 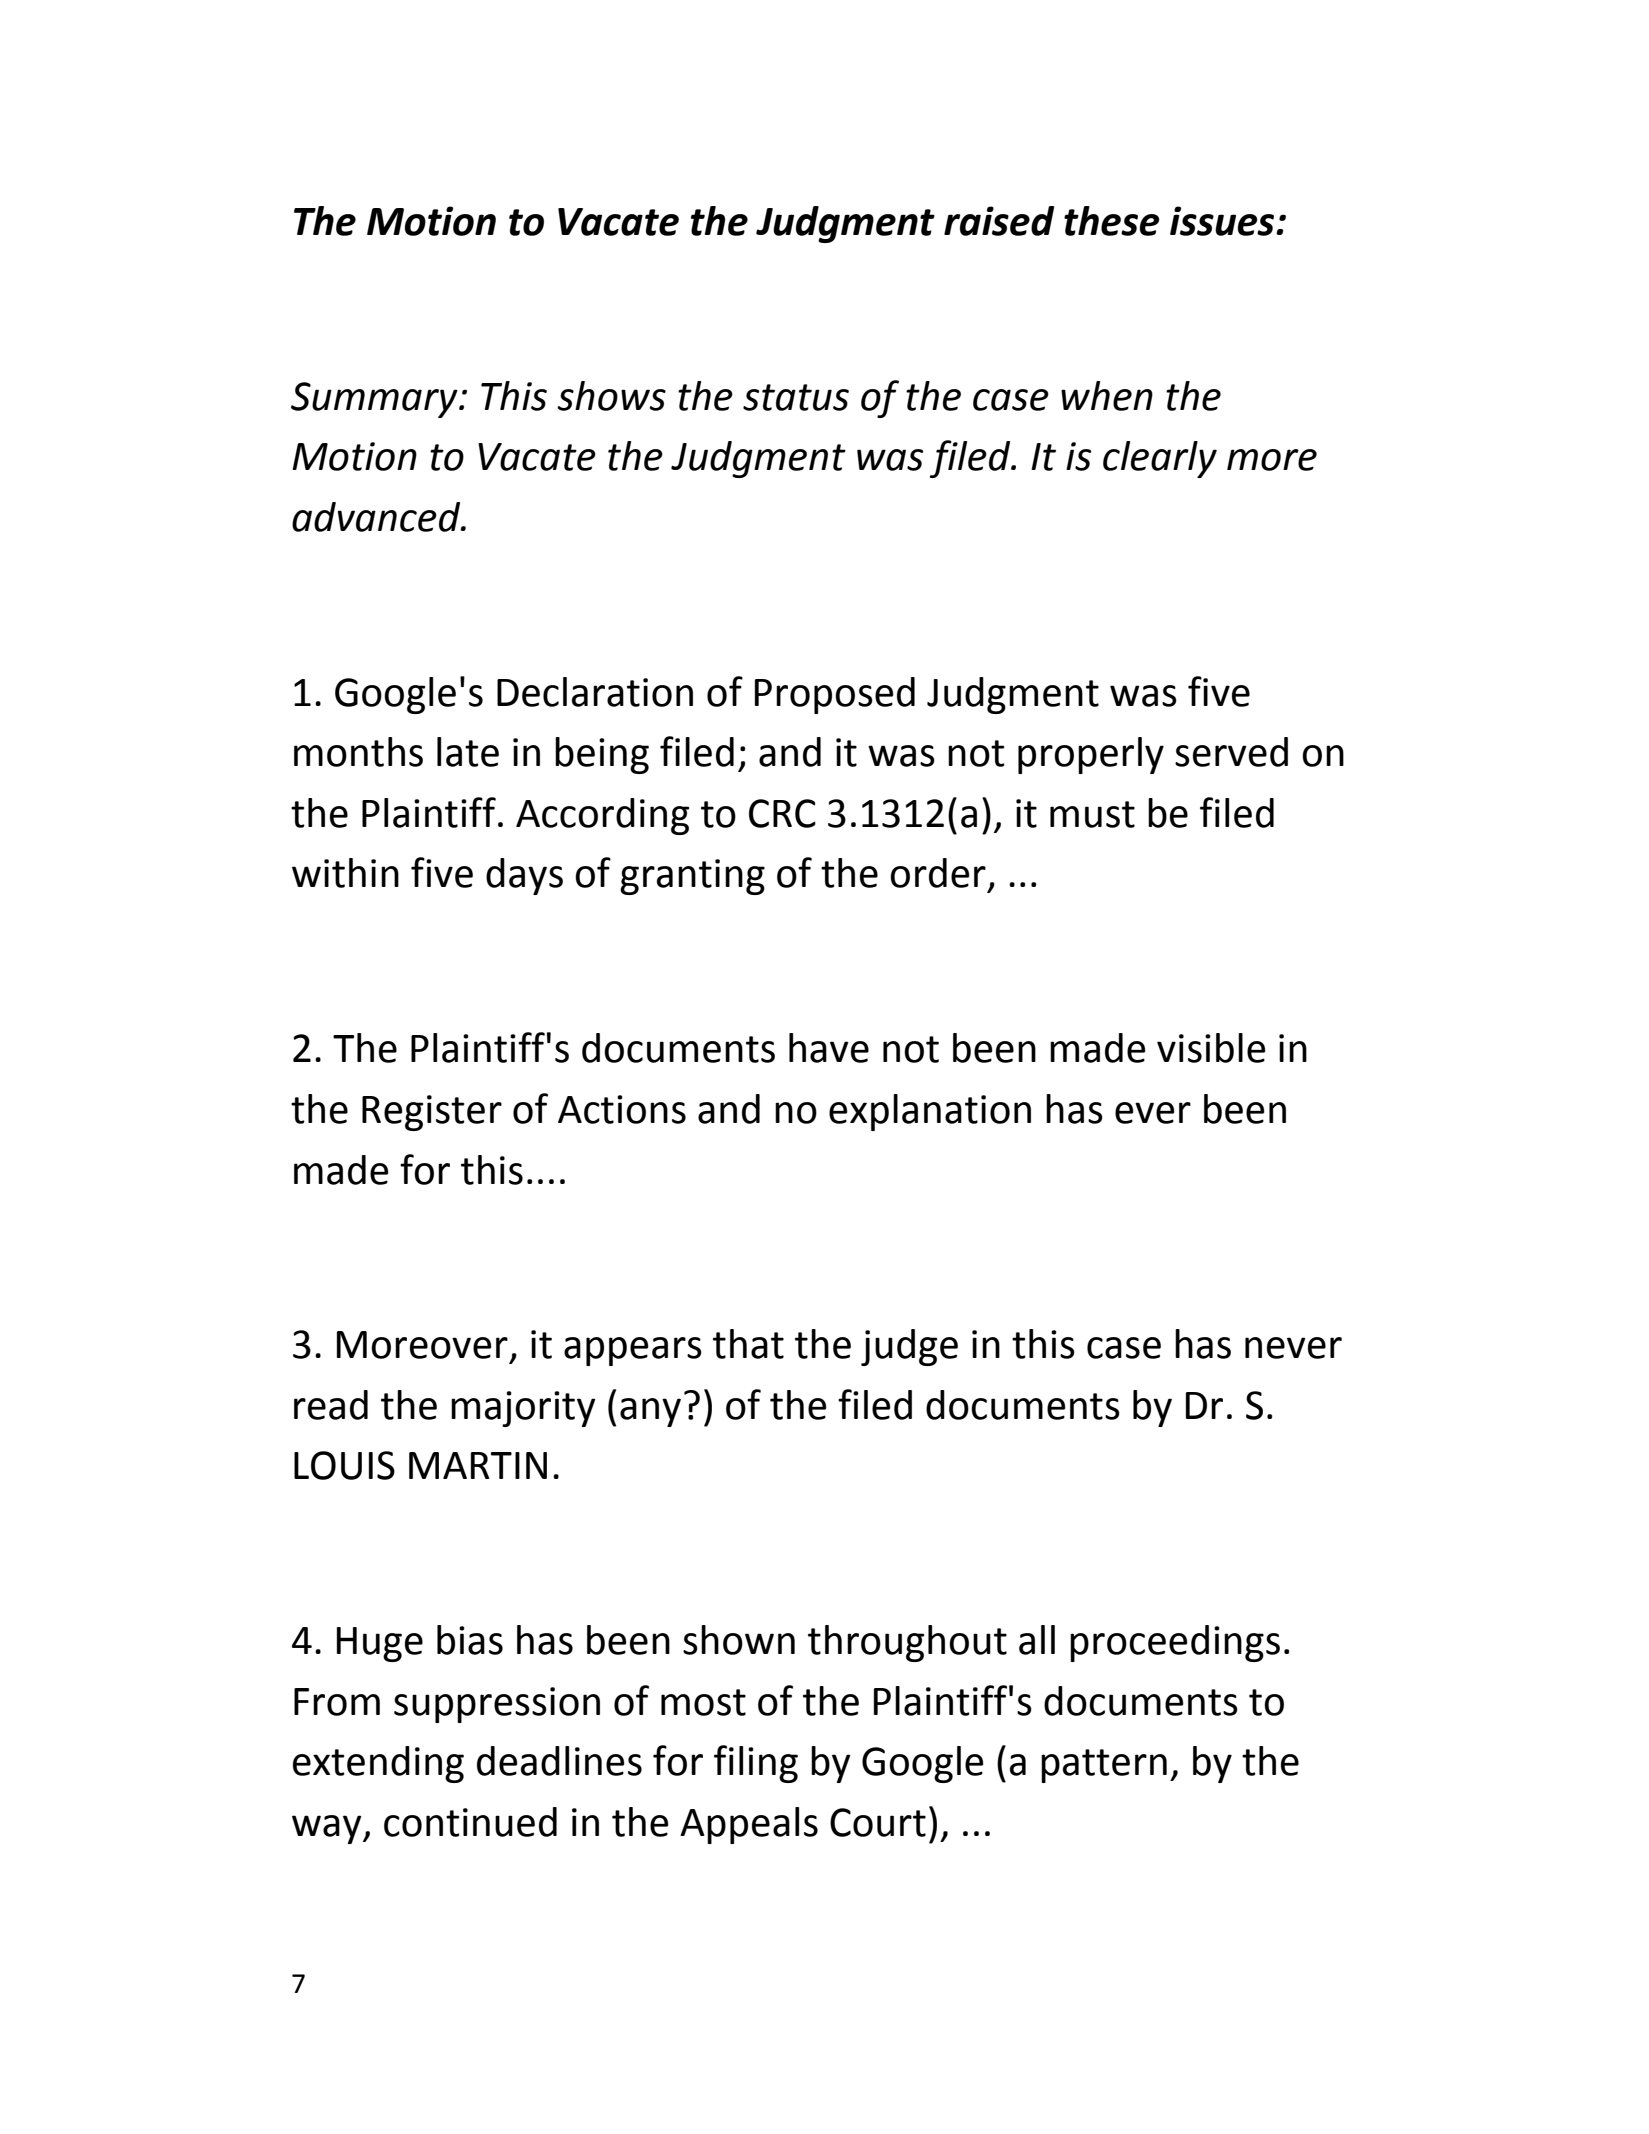 I want to click on CRC, so click(x=782, y=813).
